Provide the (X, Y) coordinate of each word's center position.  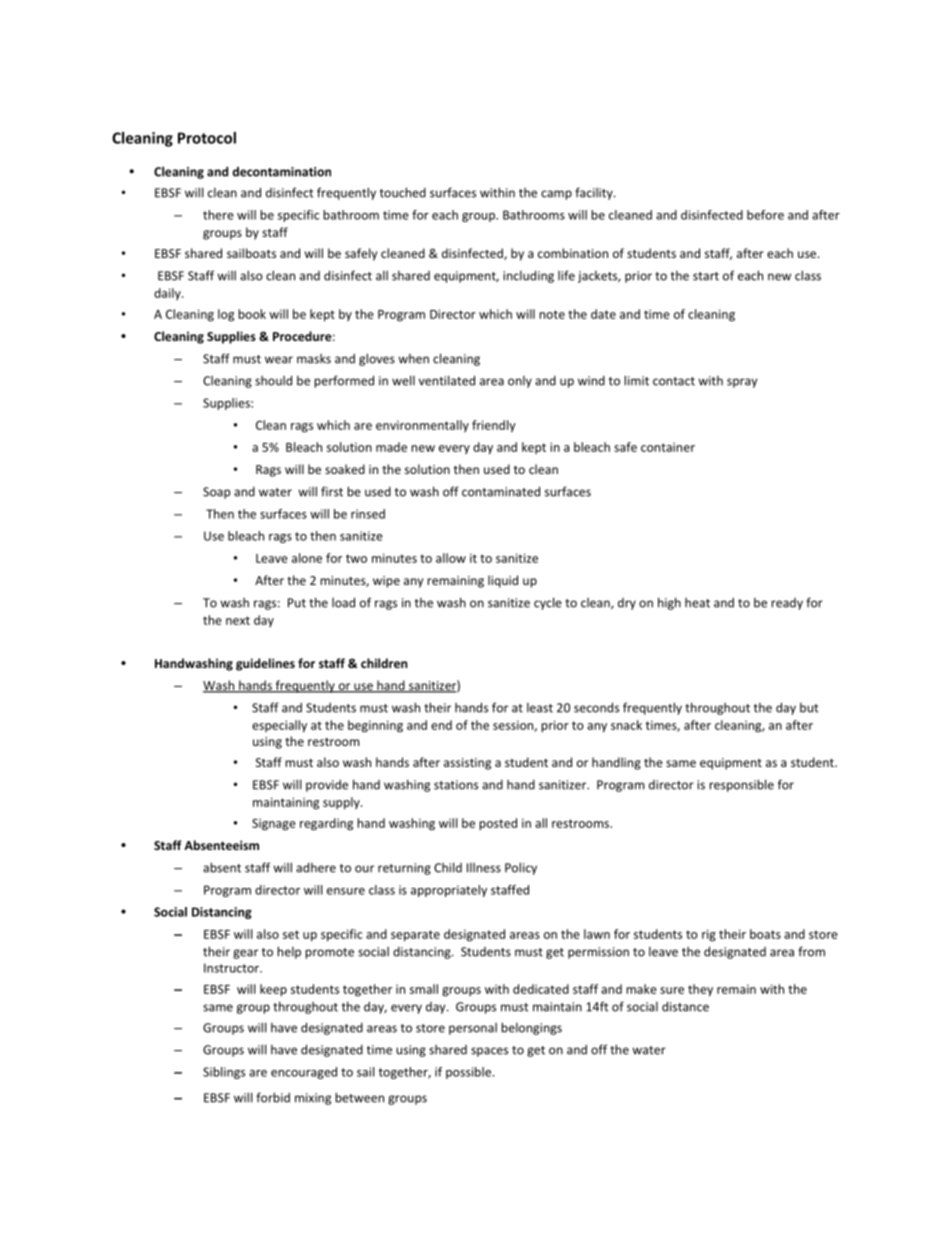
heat (697, 603)
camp (556, 195)
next (238, 620)
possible (468, 1073)
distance (685, 1006)
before (765, 215)
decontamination (281, 172)
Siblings (224, 1073)
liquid (503, 581)
